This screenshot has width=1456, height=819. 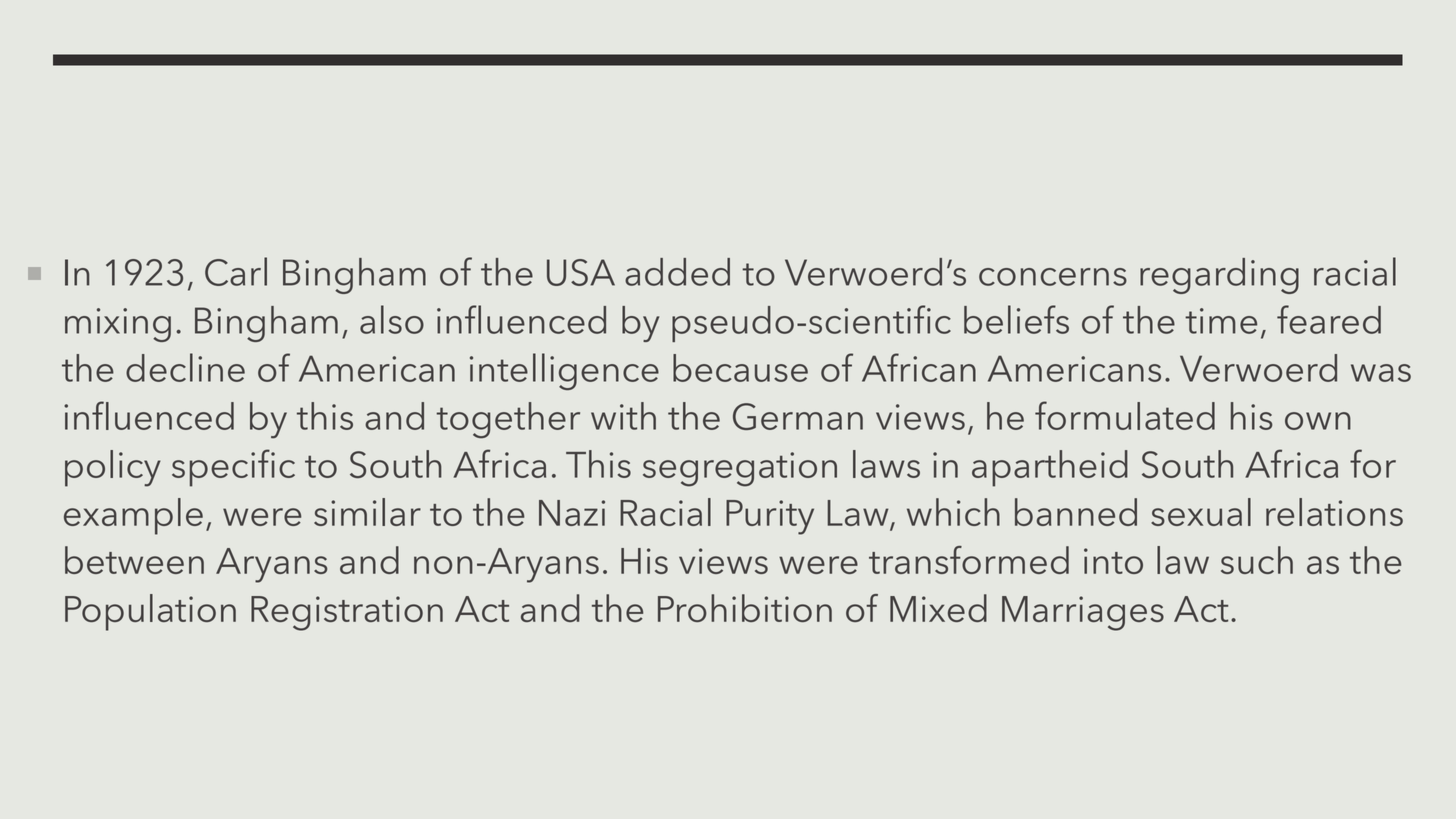 I want to click on German, so click(x=798, y=416).
